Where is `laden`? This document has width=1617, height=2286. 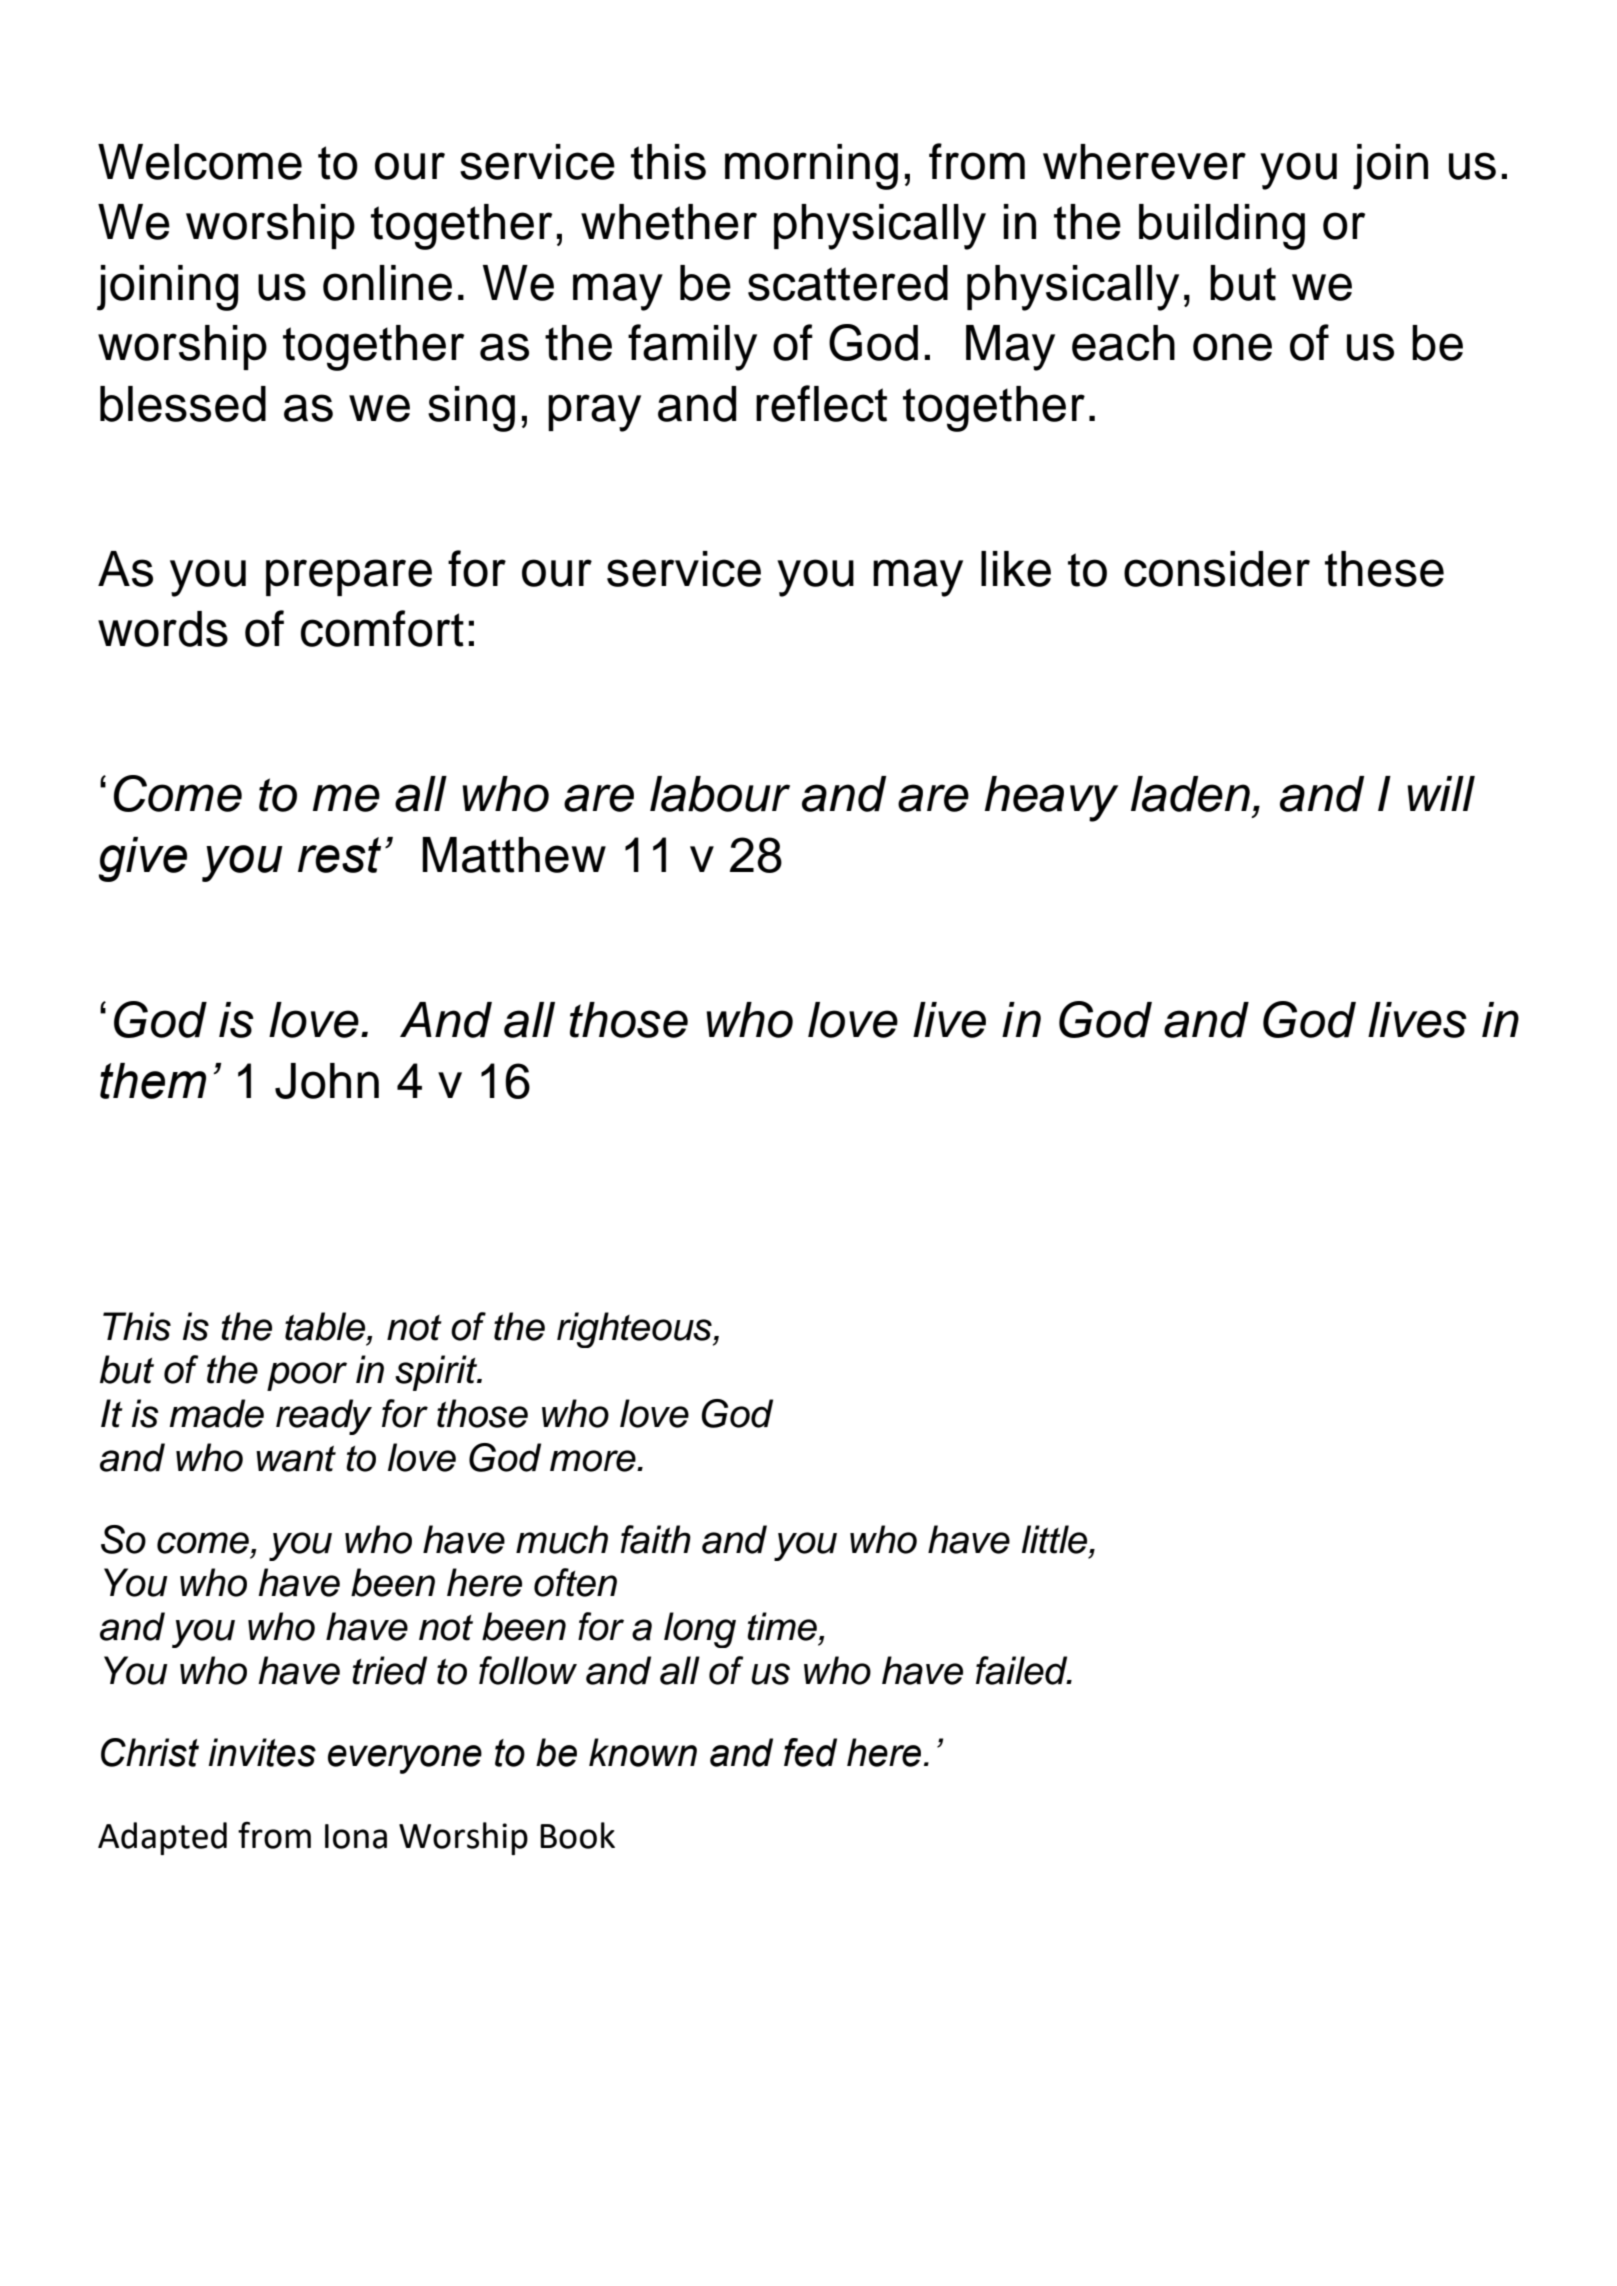
laden is located at coordinates (1190, 794).
